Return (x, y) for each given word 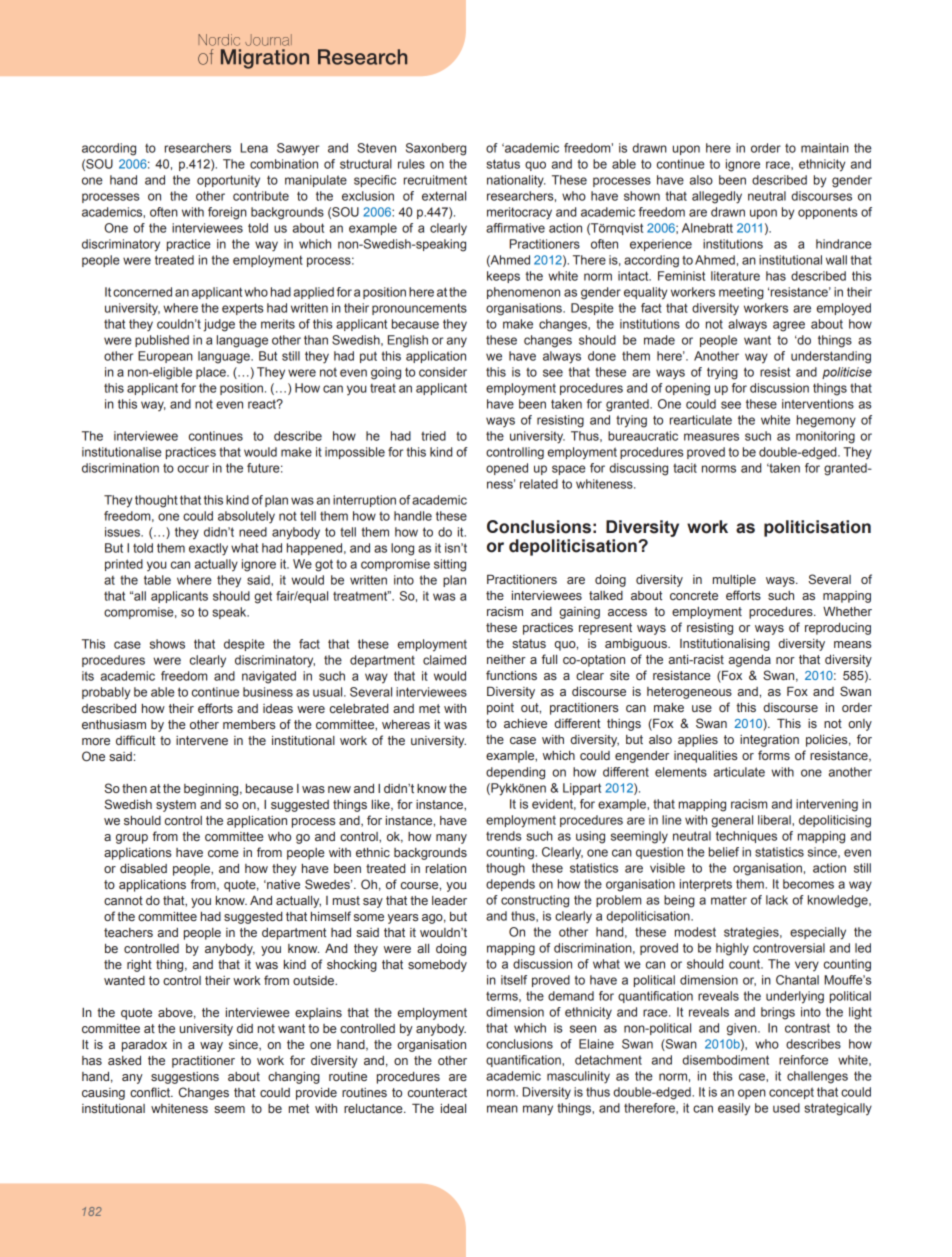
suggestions (185, 1078)
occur (193, 469)
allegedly (717, 197)
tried (433, 436)
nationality (516, 181)
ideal (453, 1108)
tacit (685, 468)
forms (774, 755)
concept (791, 1093)
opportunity (228, 181)
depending (515, 773)
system (176, 806)
